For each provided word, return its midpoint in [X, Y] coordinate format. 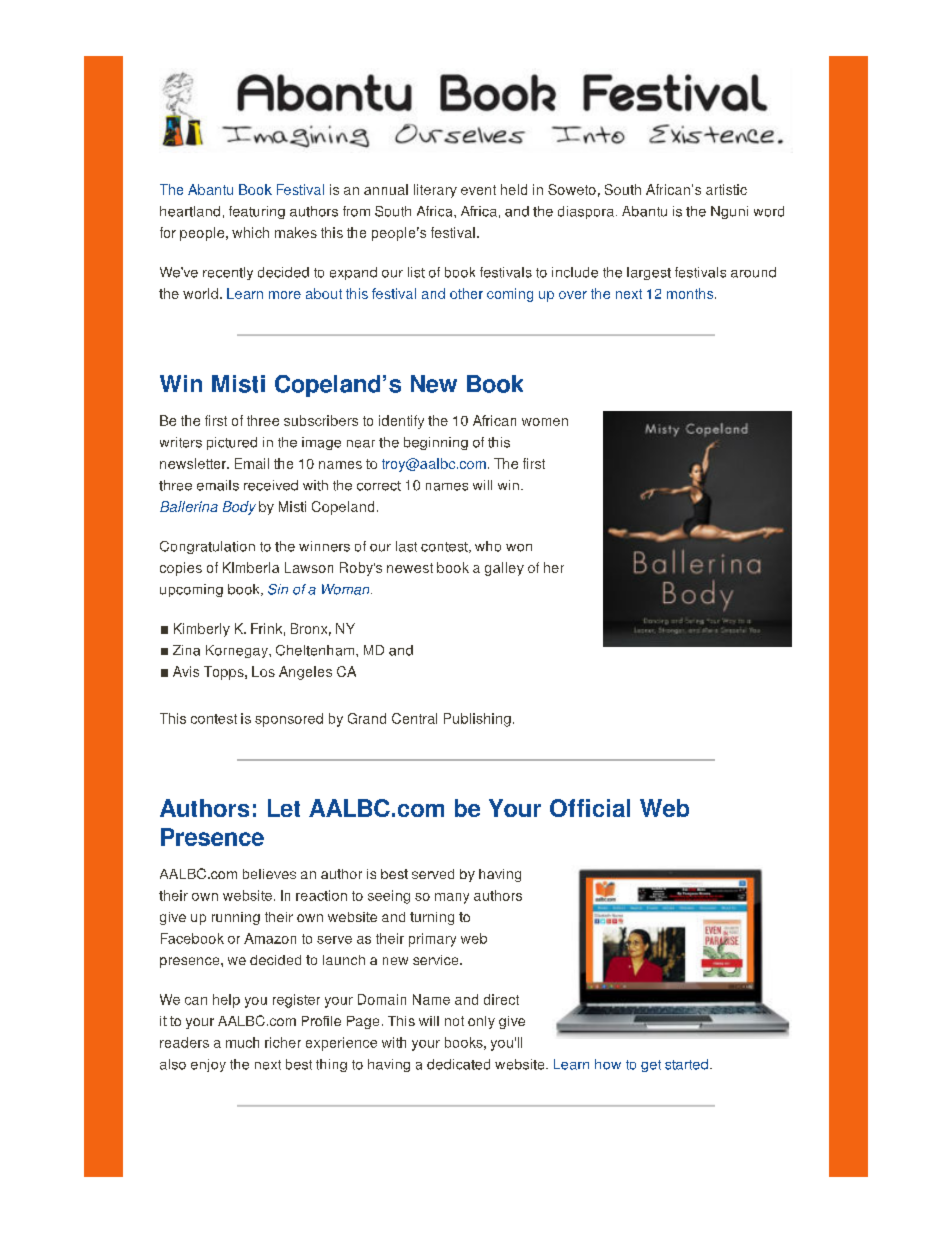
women [545, 422]
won [519, 548]
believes [269, 874]
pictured [232, 443]
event [478, 190]
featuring [257, 212]
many [452, 898]
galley [504, 569]
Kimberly [202, 630]
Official [590, 808]
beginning [436, 443]
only [481, 1022]
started [686, 1064]
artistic [726, 189]
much [242, 1042]
